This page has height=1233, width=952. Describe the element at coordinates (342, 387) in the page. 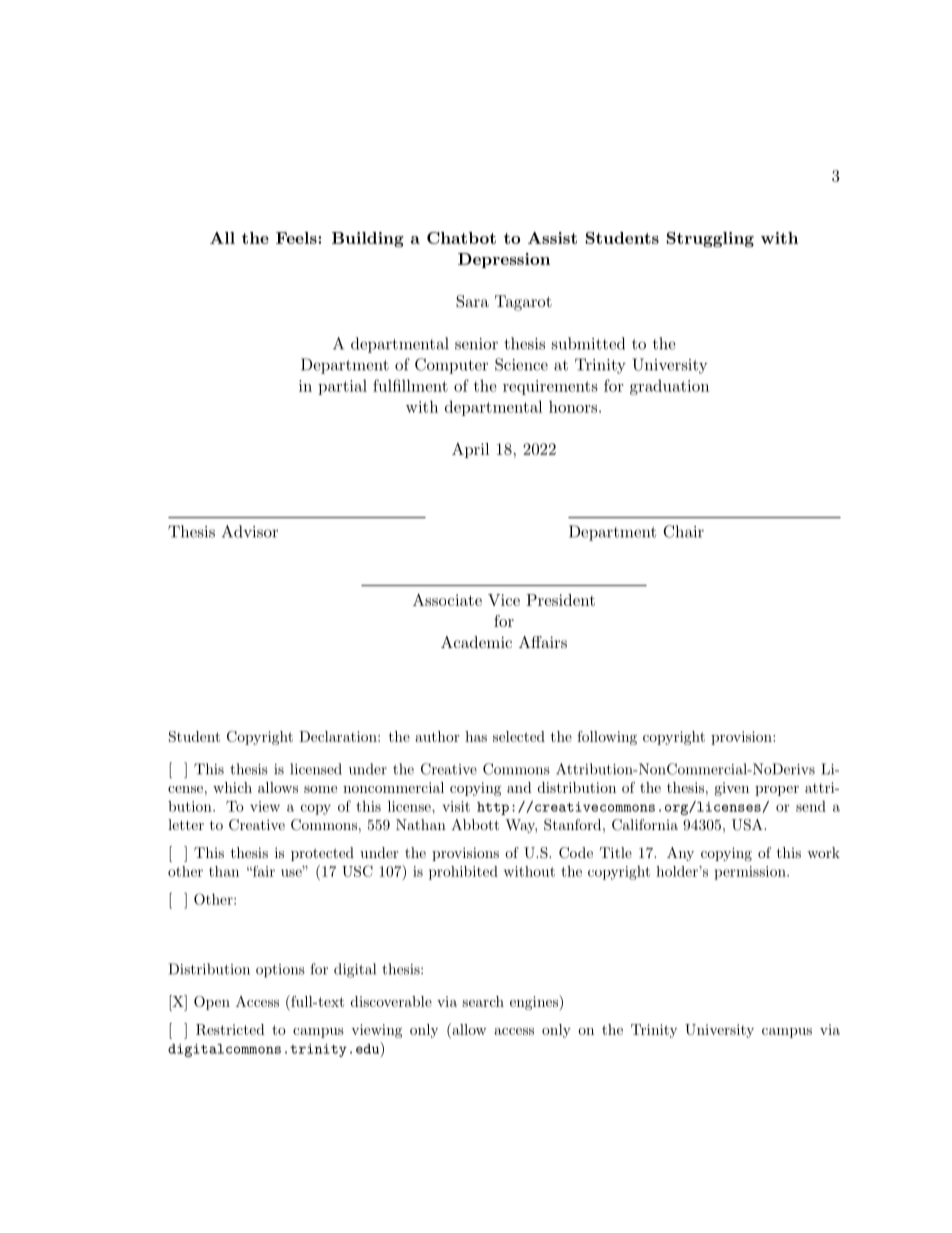

I see `partial` at that location.
